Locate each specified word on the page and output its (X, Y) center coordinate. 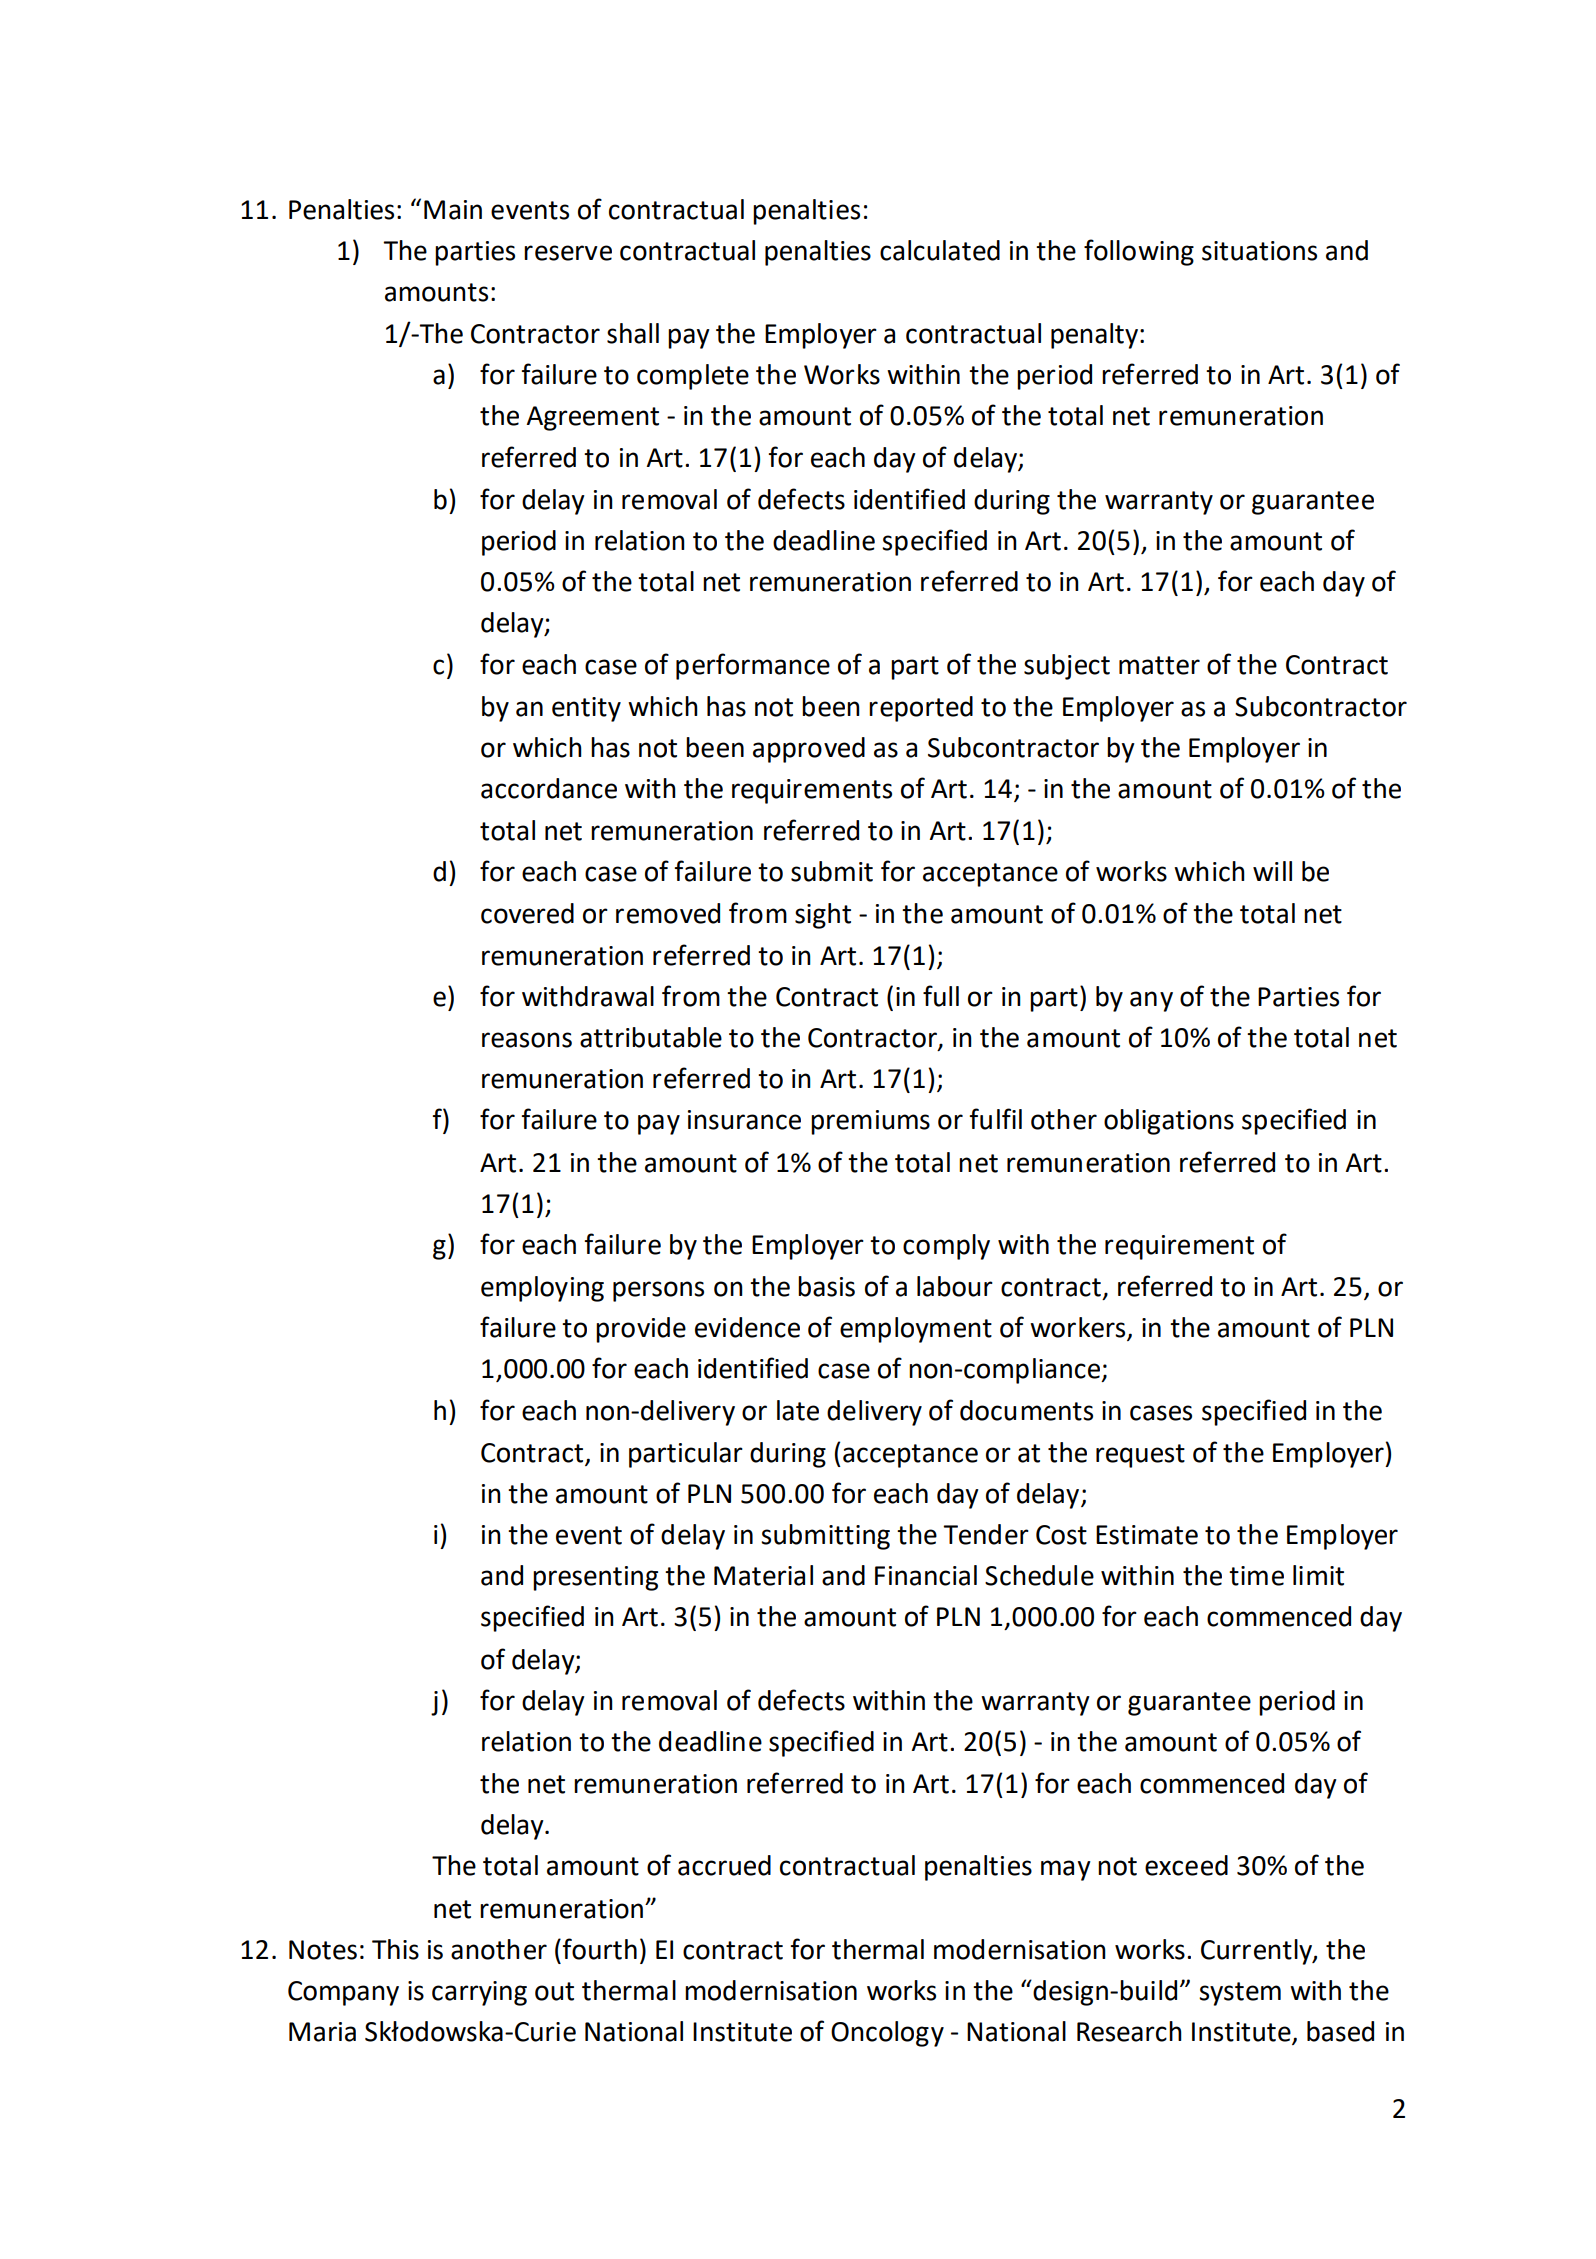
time (1256, 1576)
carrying (479, 1993)
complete (693, 377)
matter (1159, 665)
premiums (870, 1122)
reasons (527, 1040)
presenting (595, 1578)
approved (809, 750)
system (1240, 1994)
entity (586, 709)
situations (1259, 251)
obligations (1169, 1122)
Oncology (887, 2034)
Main (453, 210)
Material (763, 1575)
